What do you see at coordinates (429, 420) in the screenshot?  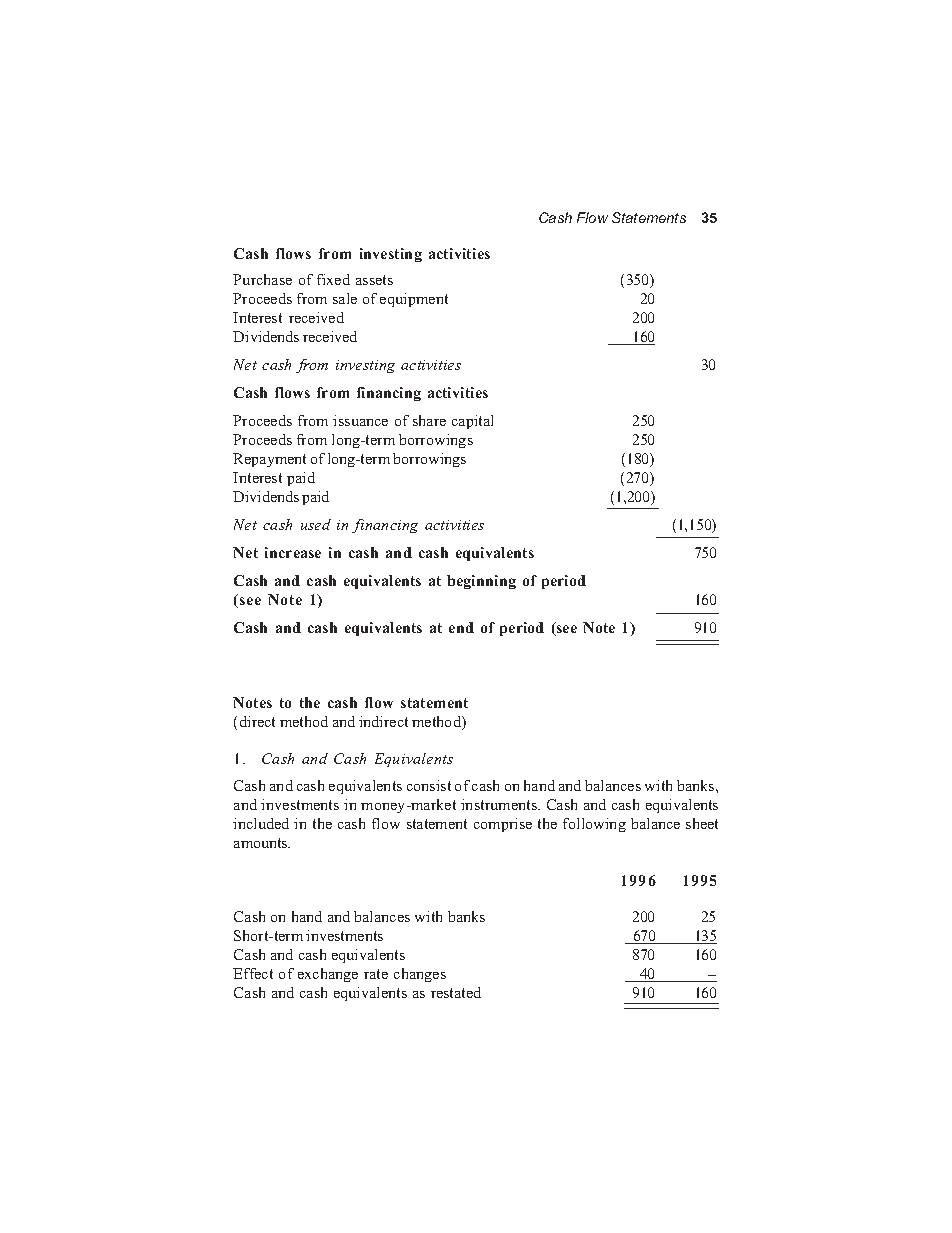 I see `share` at bounding box center [429, 420].
